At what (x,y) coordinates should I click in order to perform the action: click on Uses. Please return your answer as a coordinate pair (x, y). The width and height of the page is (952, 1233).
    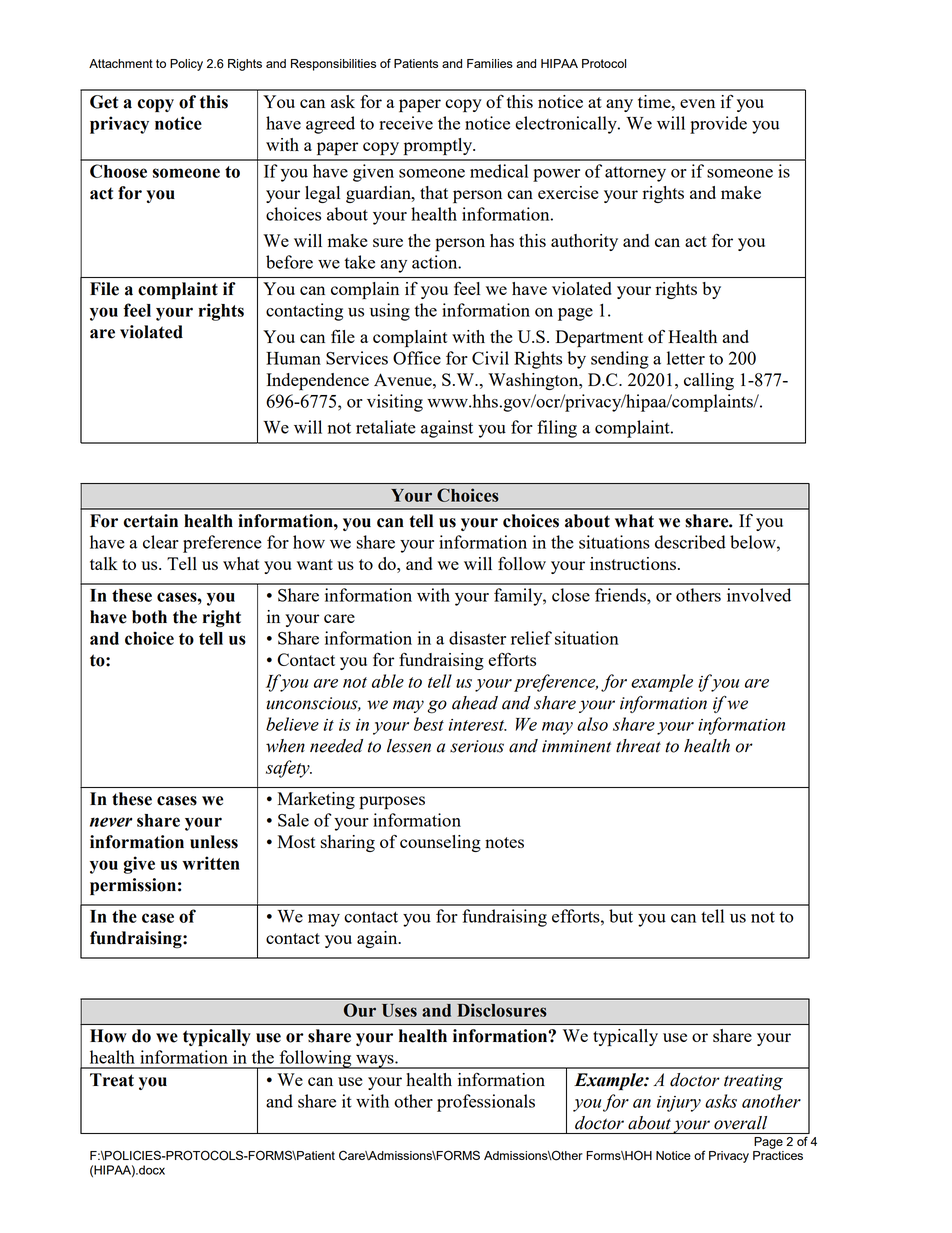
    Looking at the image, I should click on (399, 1010).
